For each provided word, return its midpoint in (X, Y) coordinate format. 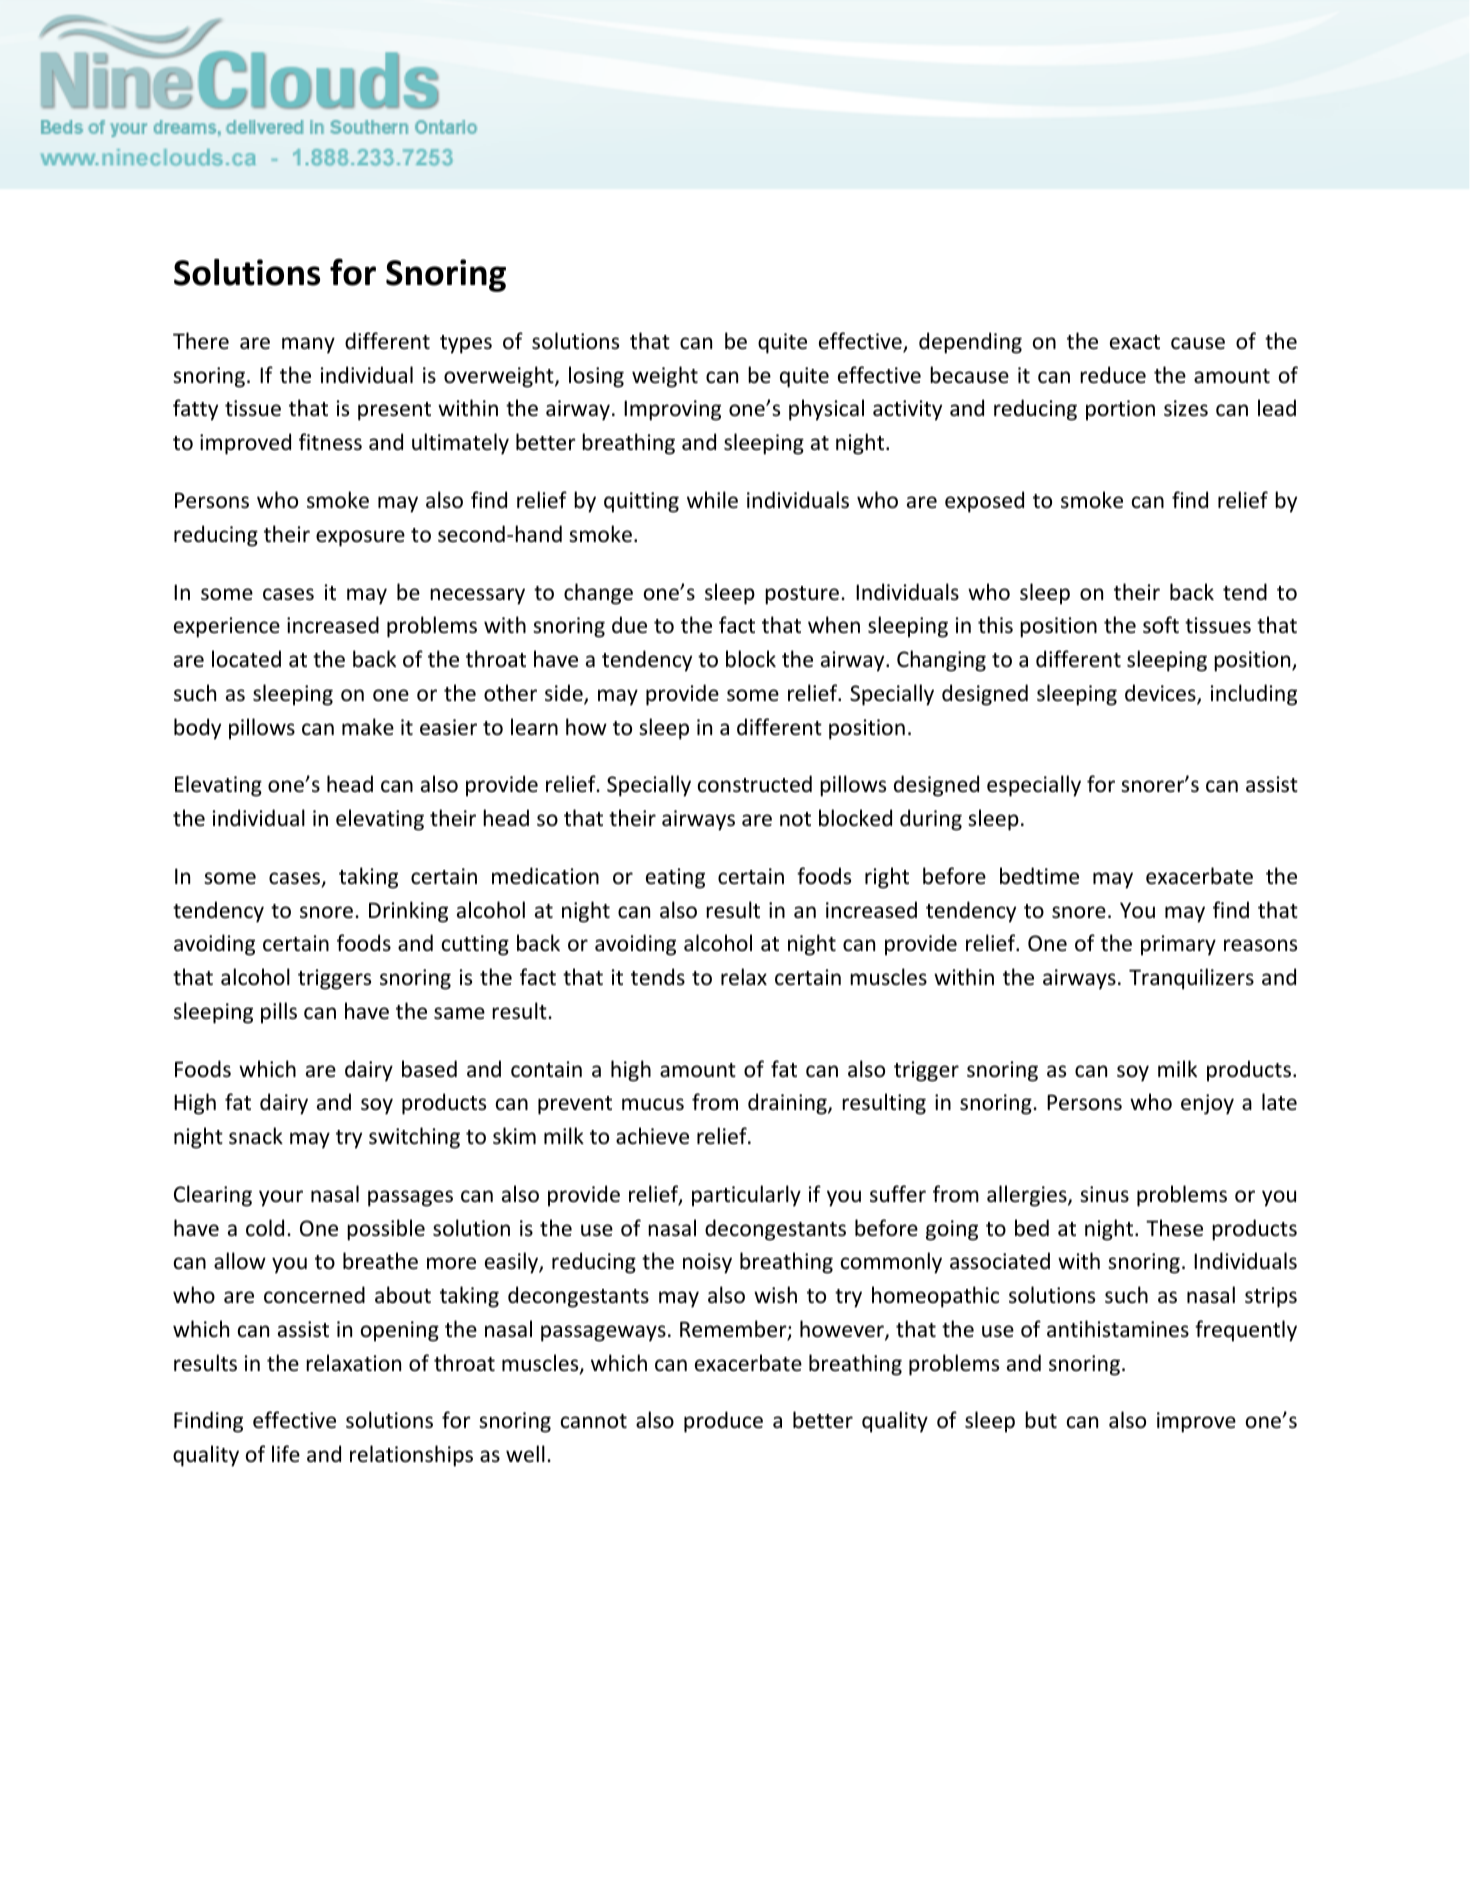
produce (723, 1422)
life (286, 1453)
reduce (1113, 375)
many (308, 345)
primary (1178, 945)
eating (675, 878)
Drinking (408, 912)
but (1041, 1419)
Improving (672, 410)
